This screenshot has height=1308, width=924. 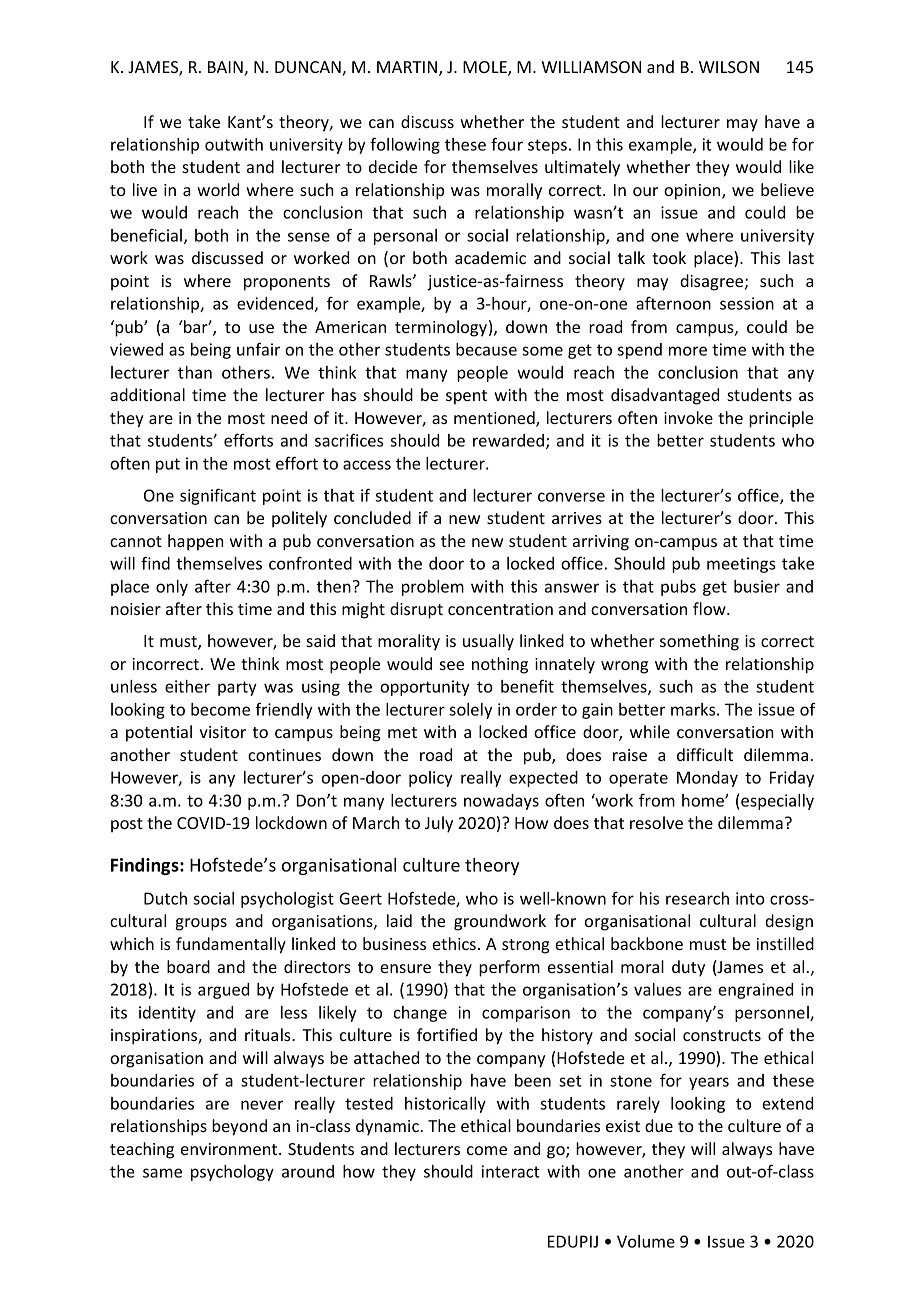 I want to click on MOLE, so click(x=486, y=68).
